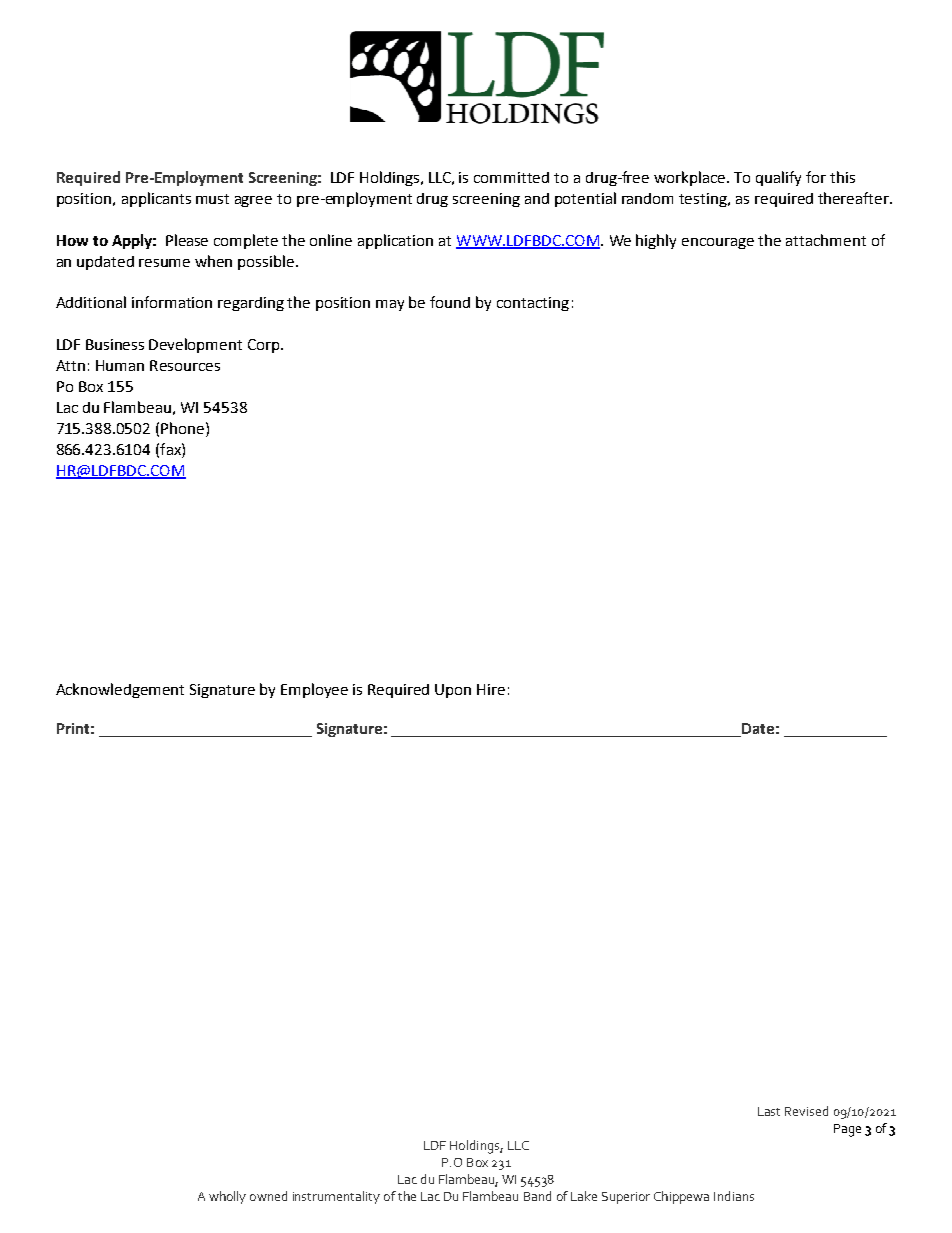  What do you see at coordinates (156, 199) in the image?
I see `applicants` at bounding box center [156, 199].
